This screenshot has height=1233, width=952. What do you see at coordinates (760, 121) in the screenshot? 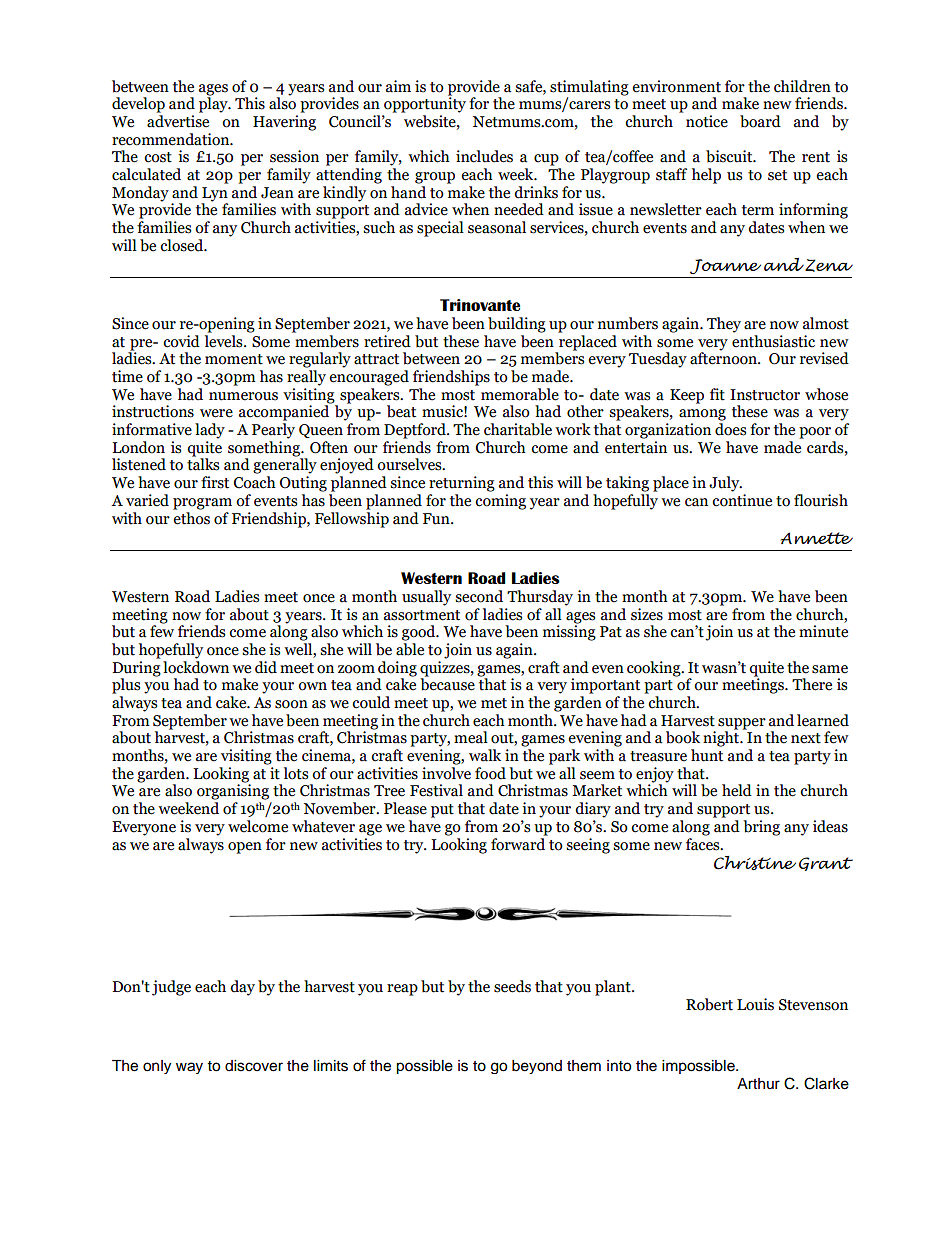
I see `board` at bounding box center [760, 121].
